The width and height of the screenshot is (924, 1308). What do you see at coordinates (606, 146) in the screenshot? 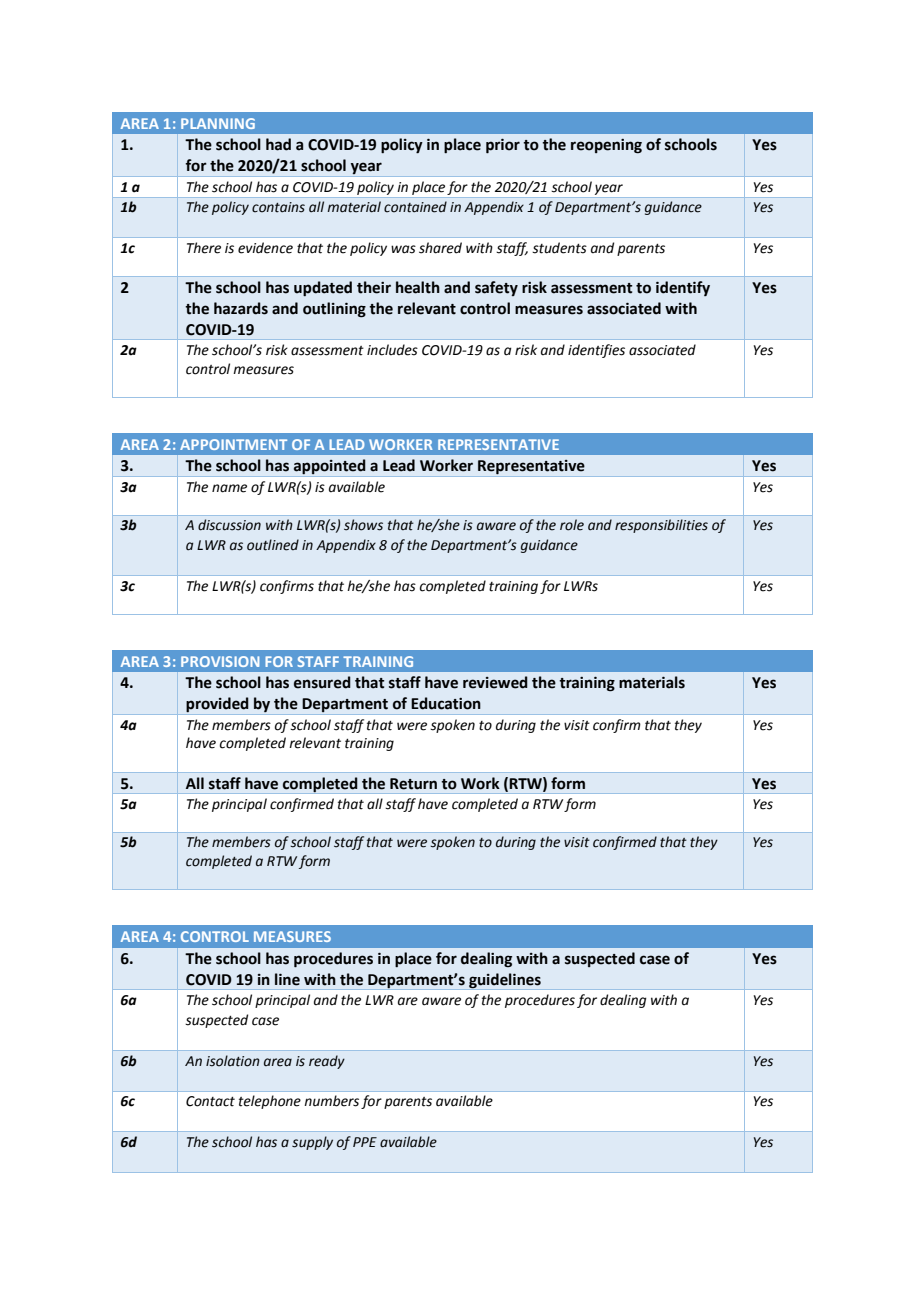
I see `reopening` at bounding box center [606, 146].
